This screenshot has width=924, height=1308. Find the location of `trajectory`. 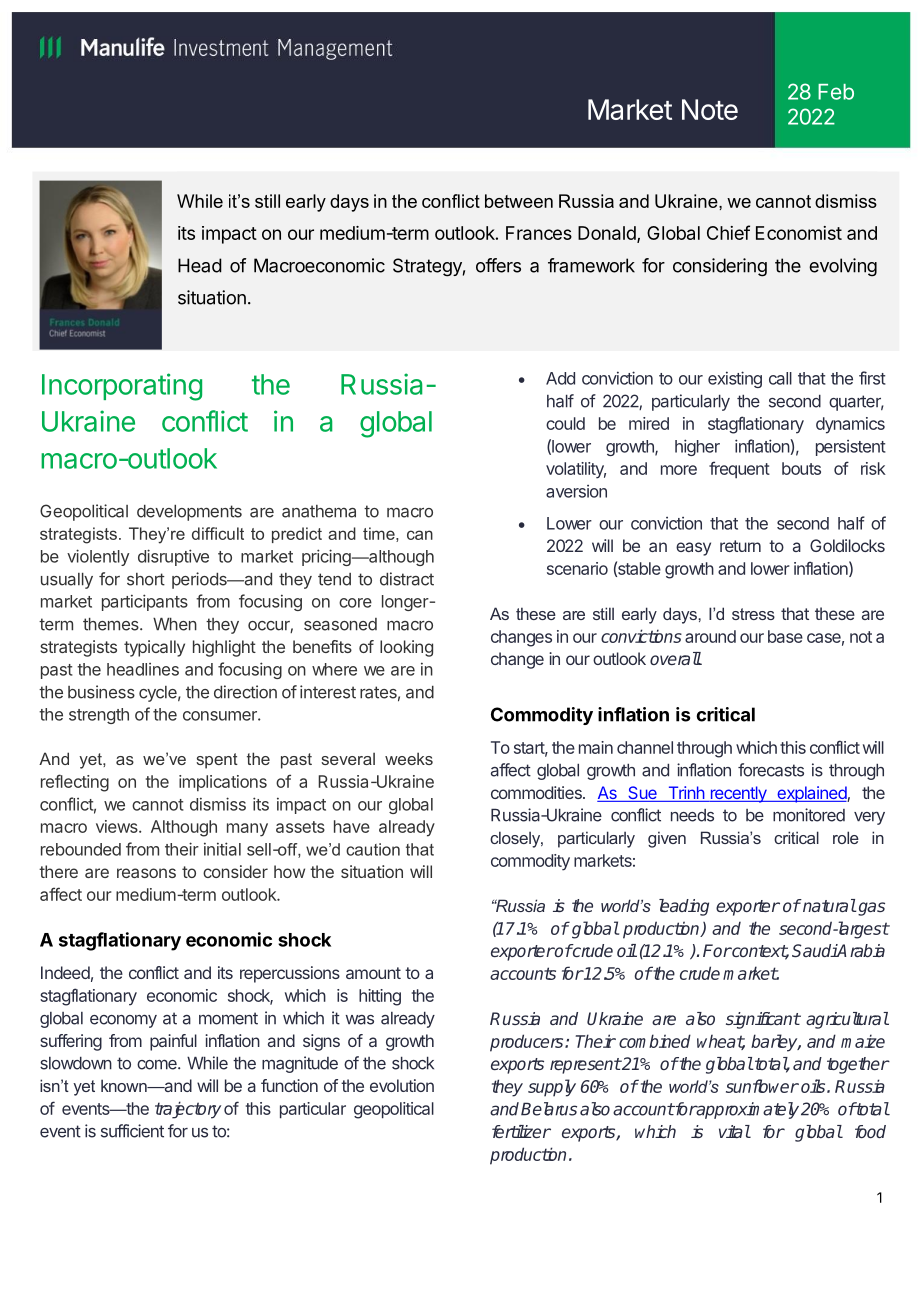

trajectory is located at coordinates (188, 1110).
